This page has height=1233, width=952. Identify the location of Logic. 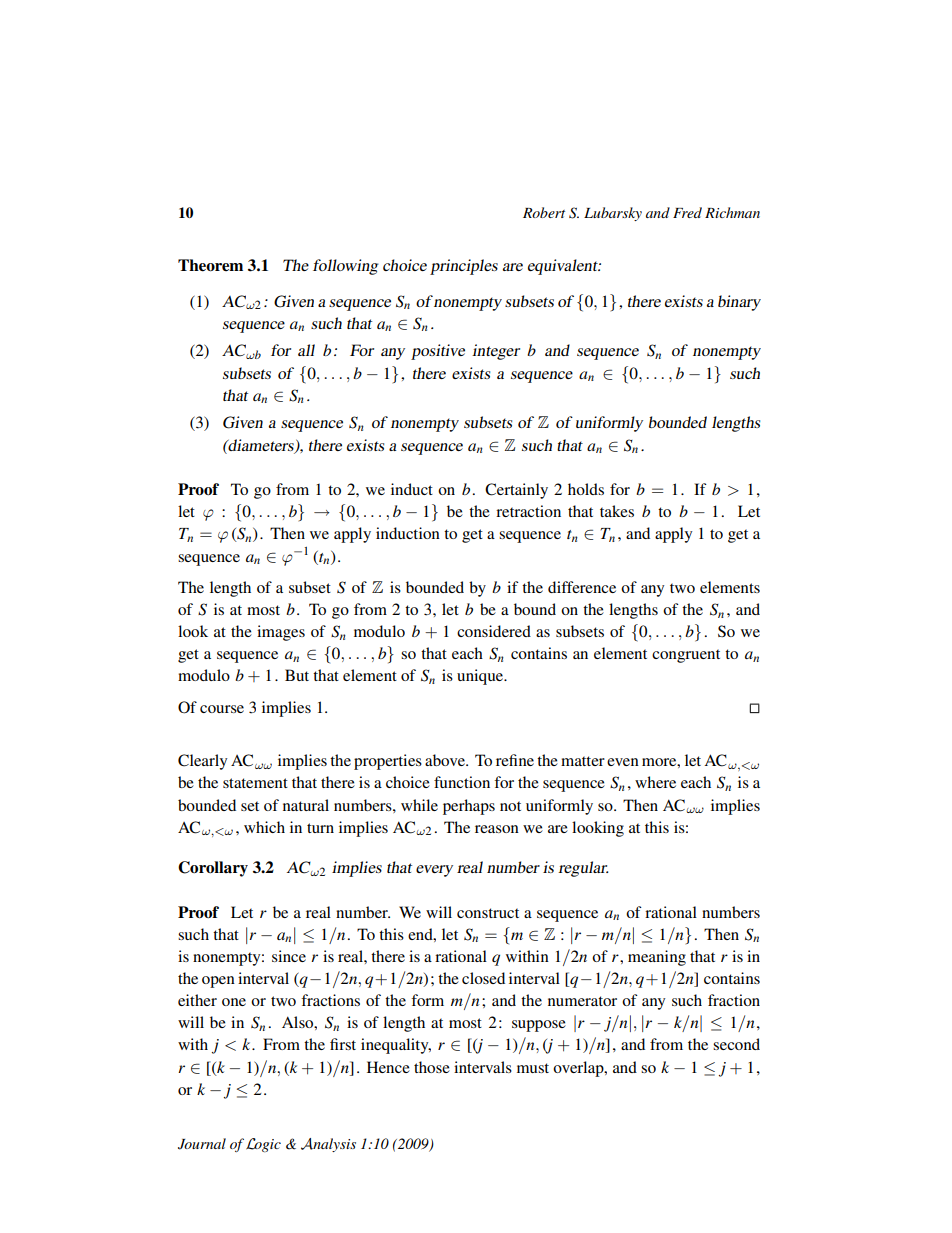
(263, 1145).
